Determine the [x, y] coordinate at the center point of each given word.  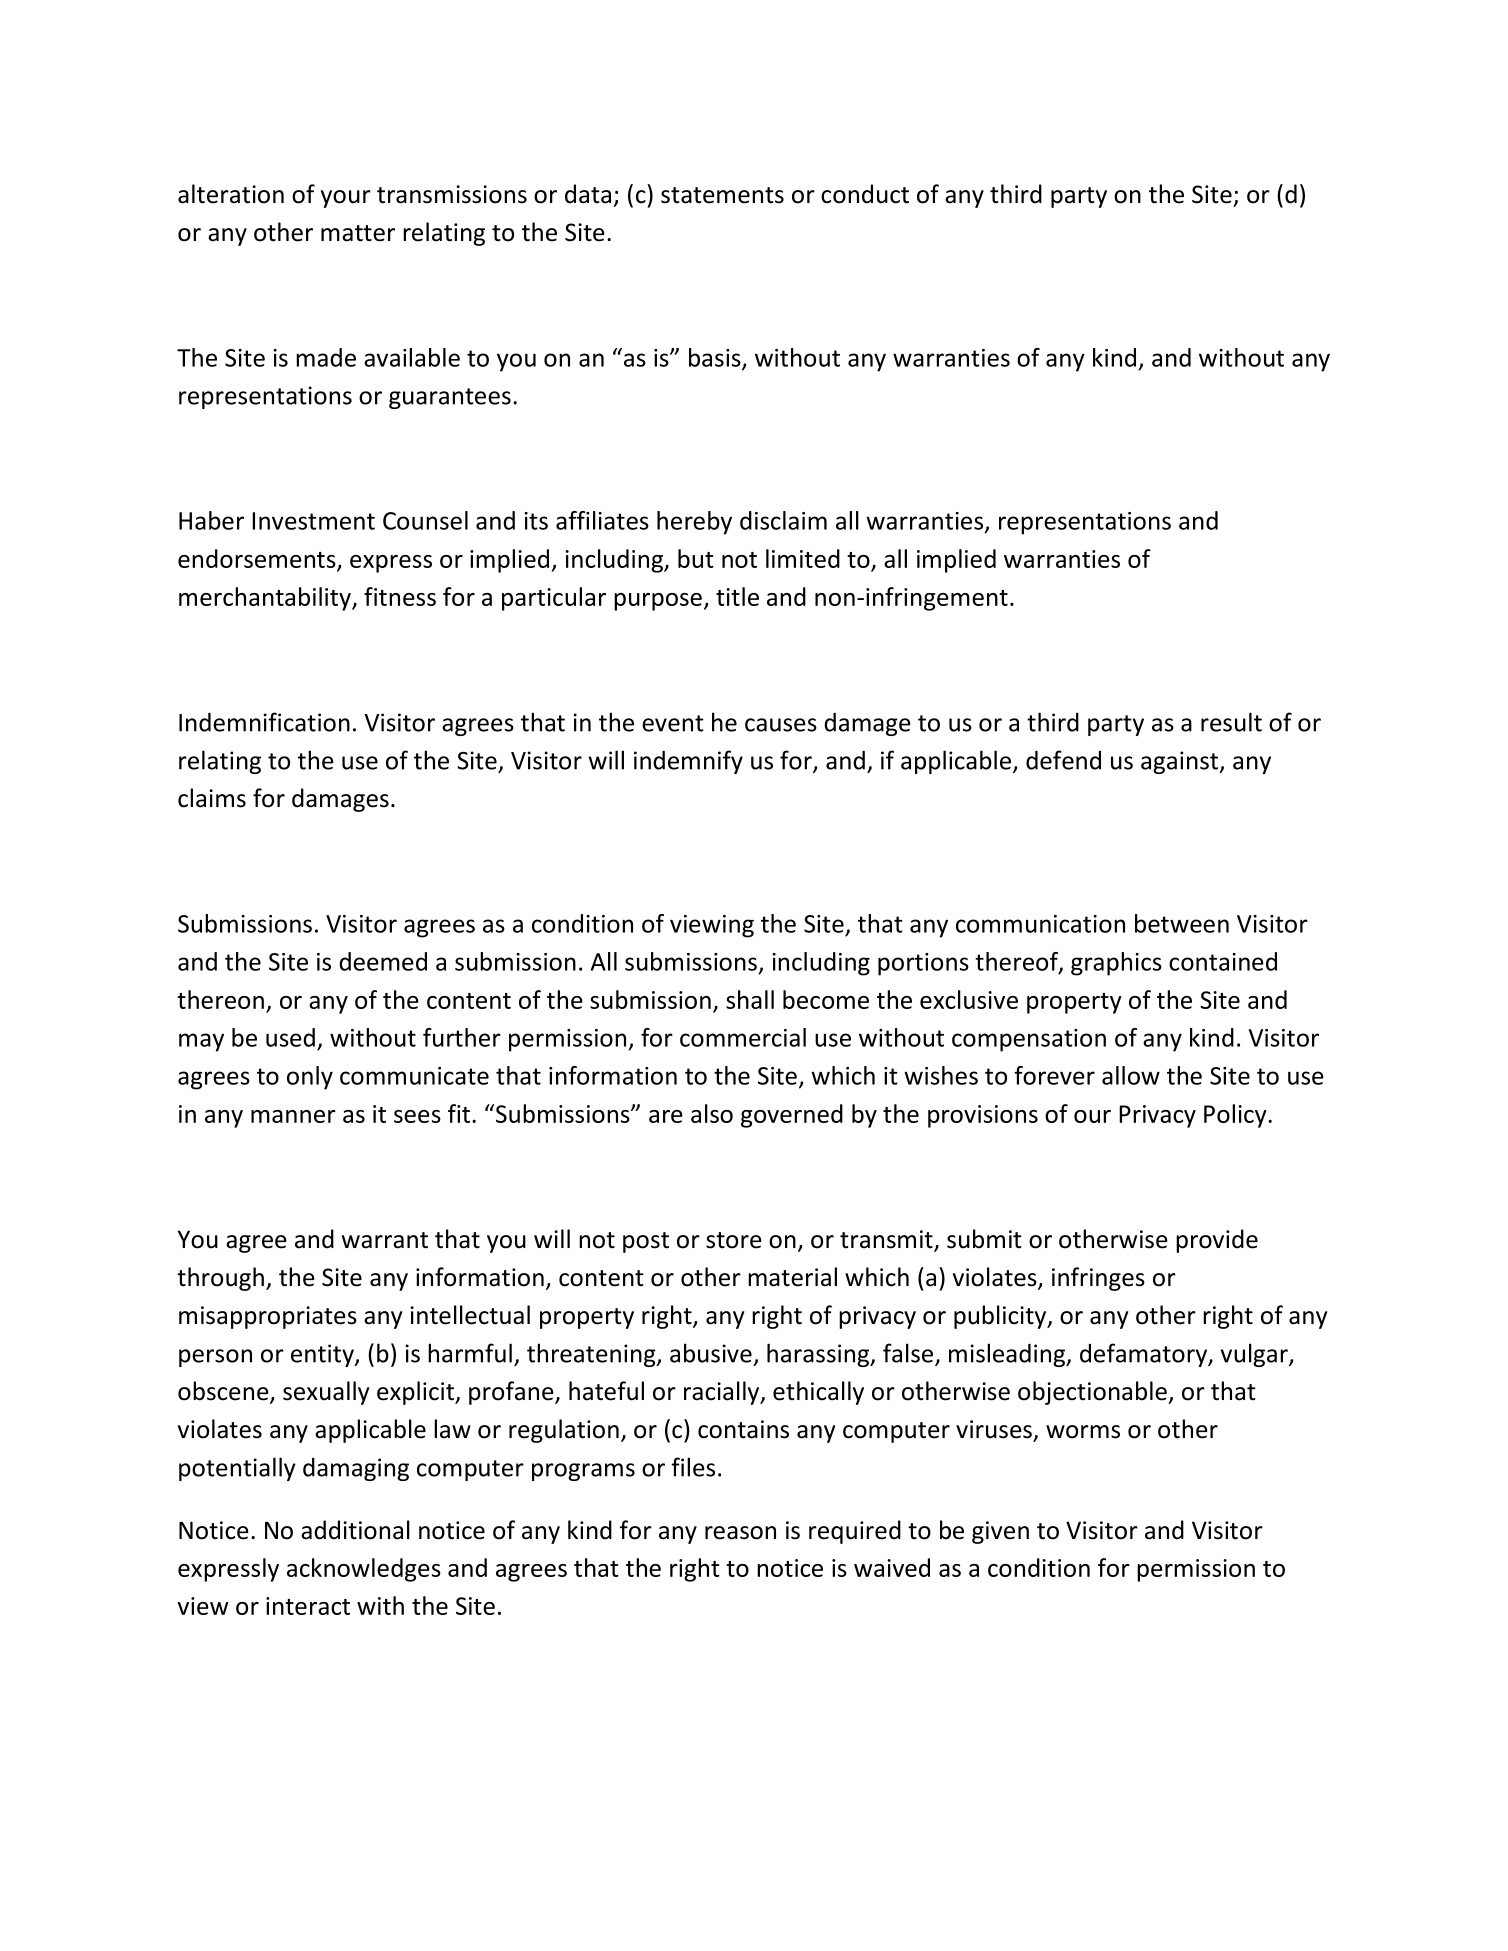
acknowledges [364, 1570]
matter [358, 233]
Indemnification [264, 722]
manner [293, 1116]
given [1000, 1532]
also [712, 1113]
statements [722, 195]
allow [1131, 1075]
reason [740, 1533]
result [1231, 722]
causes [781, 725]
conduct [865, 194]
